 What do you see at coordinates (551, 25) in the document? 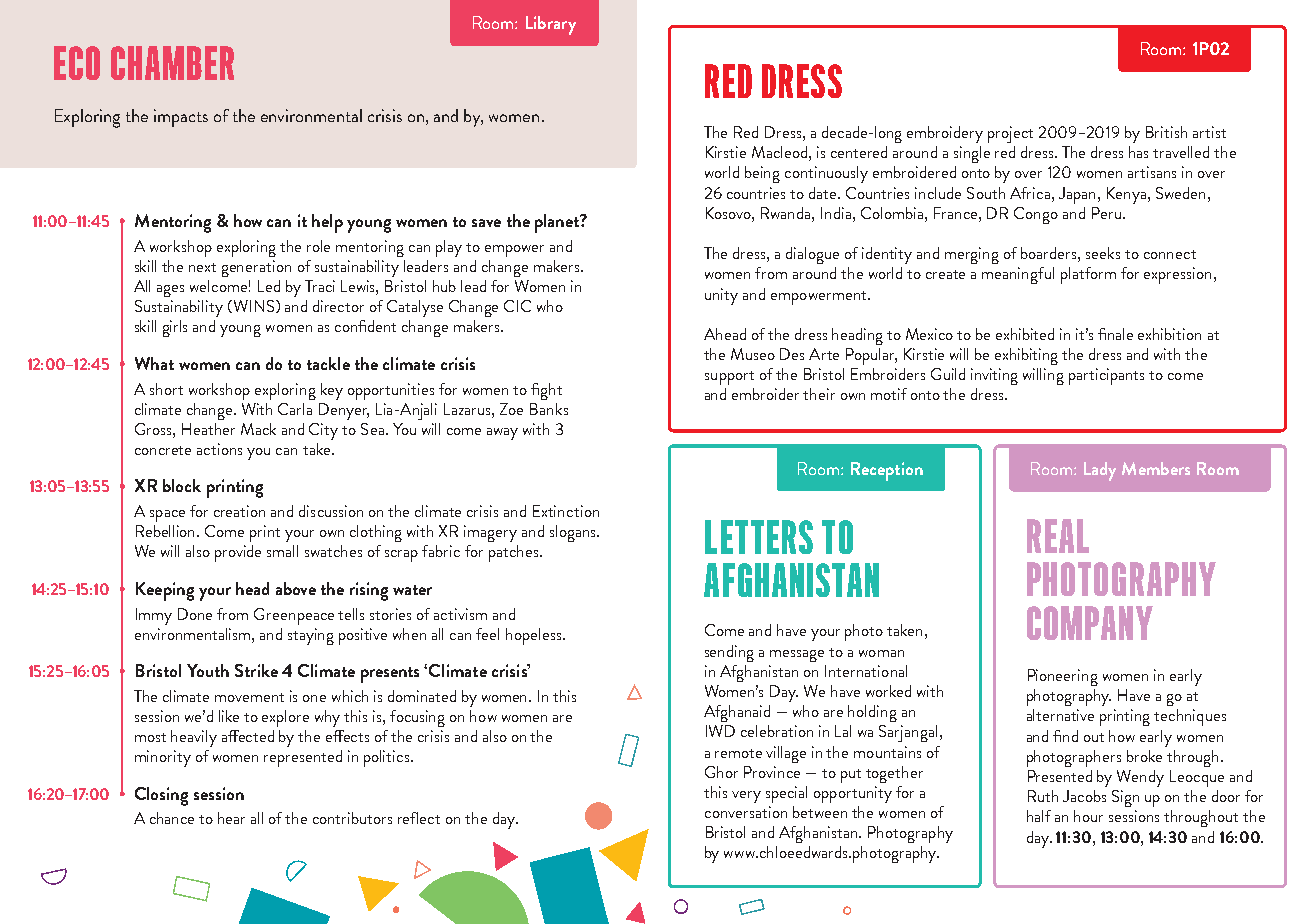
I see `Library` at bounding box center [551, 25].
